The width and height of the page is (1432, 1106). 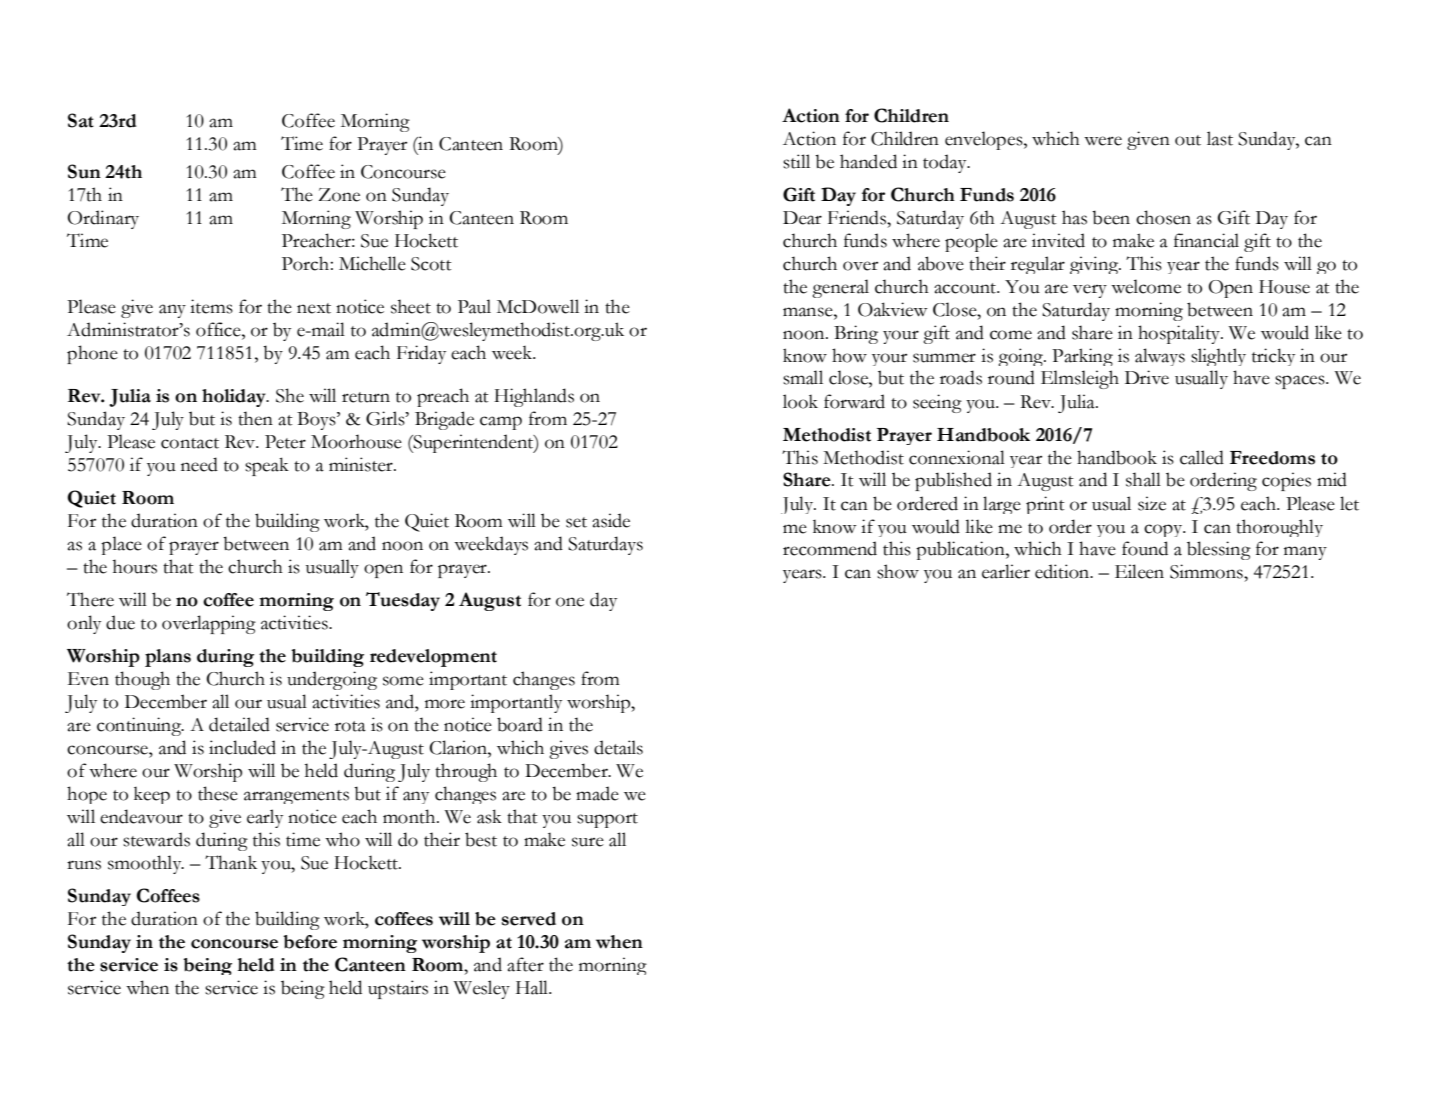 I want to click on still, so click(x=796, y=161).
